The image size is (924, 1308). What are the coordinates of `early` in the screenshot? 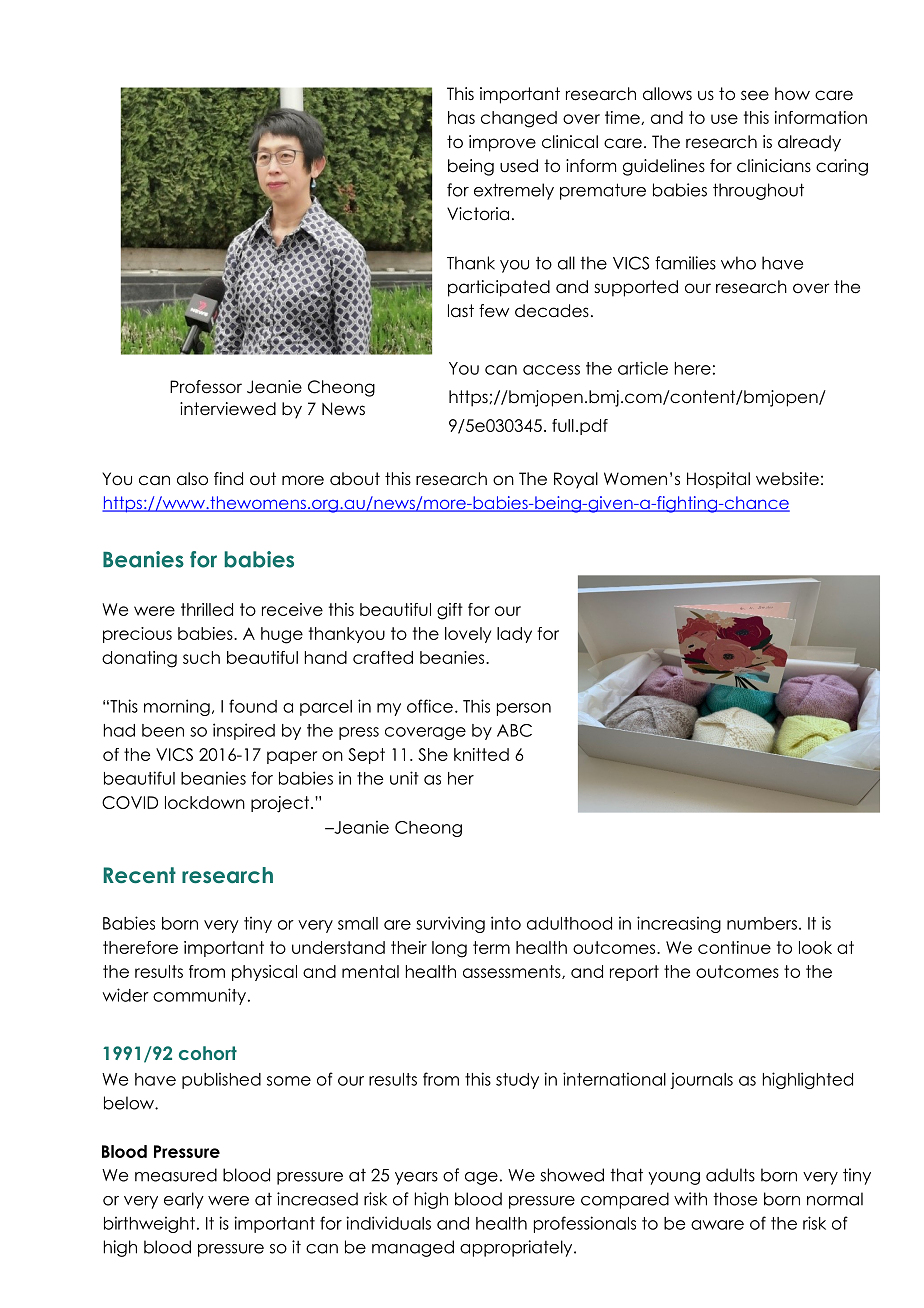 It's located at (184, 1200).
